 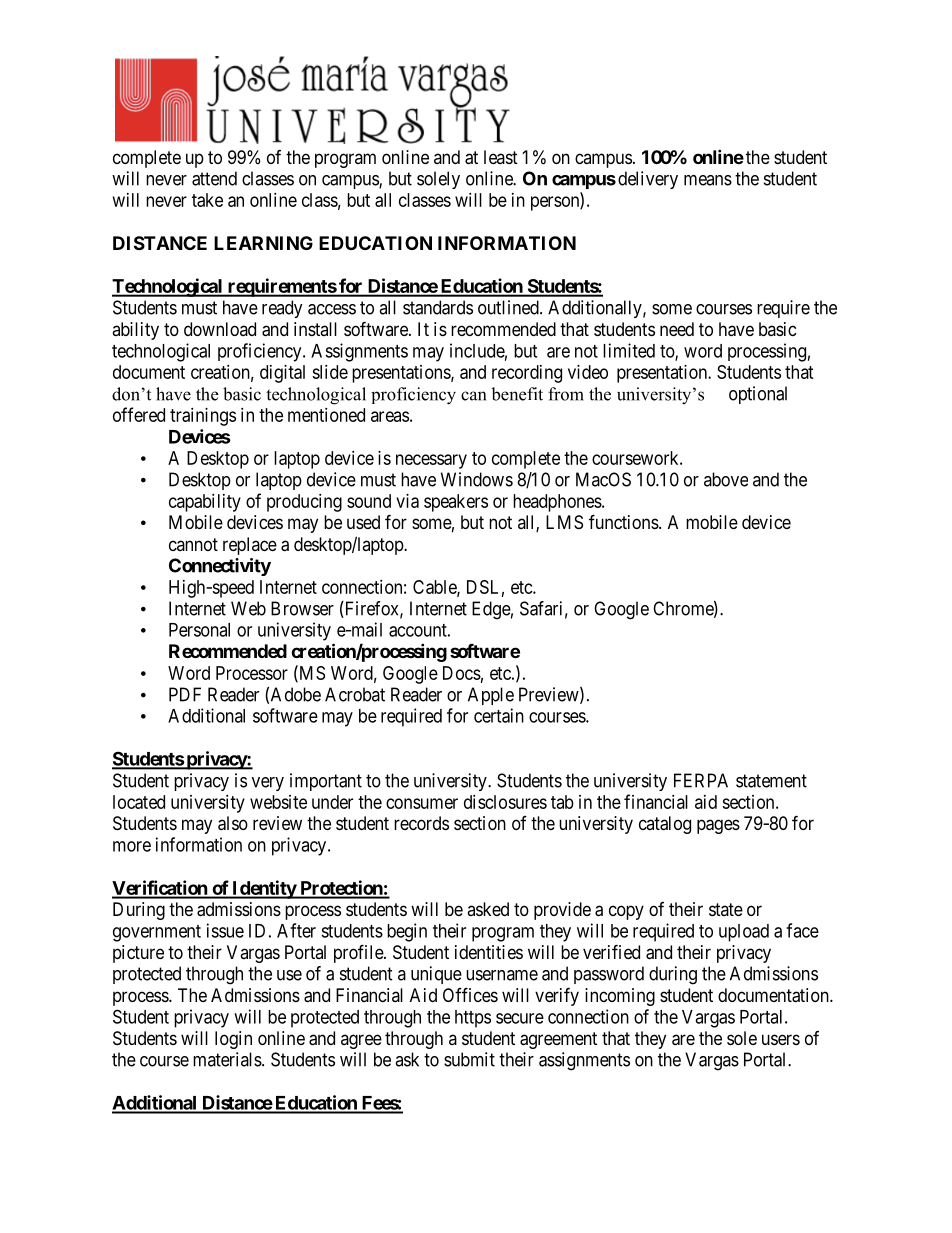 I want to click on functions, so click(x=624, y=521).
